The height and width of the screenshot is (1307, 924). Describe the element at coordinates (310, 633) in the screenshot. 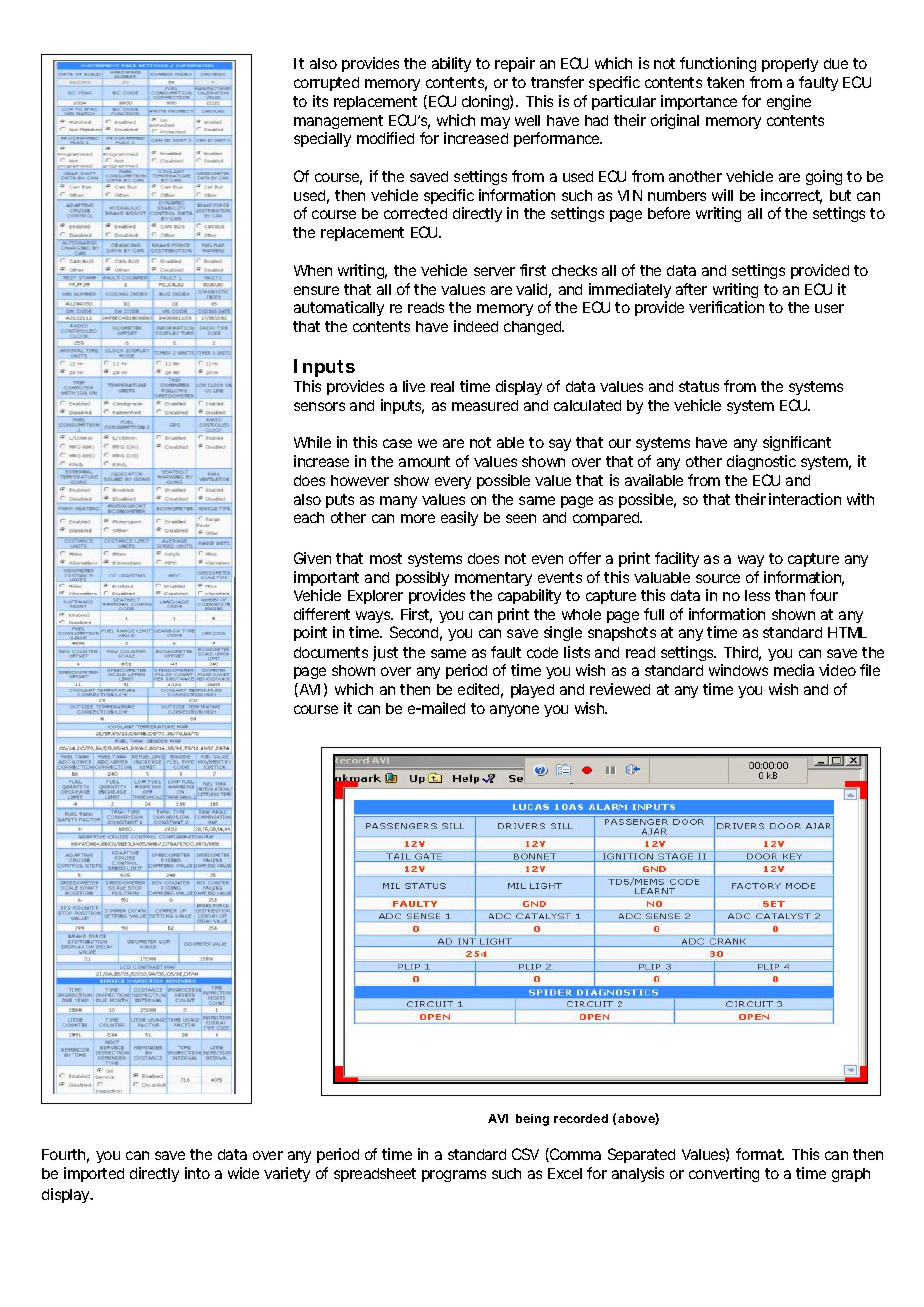

I see `point` at that location.
